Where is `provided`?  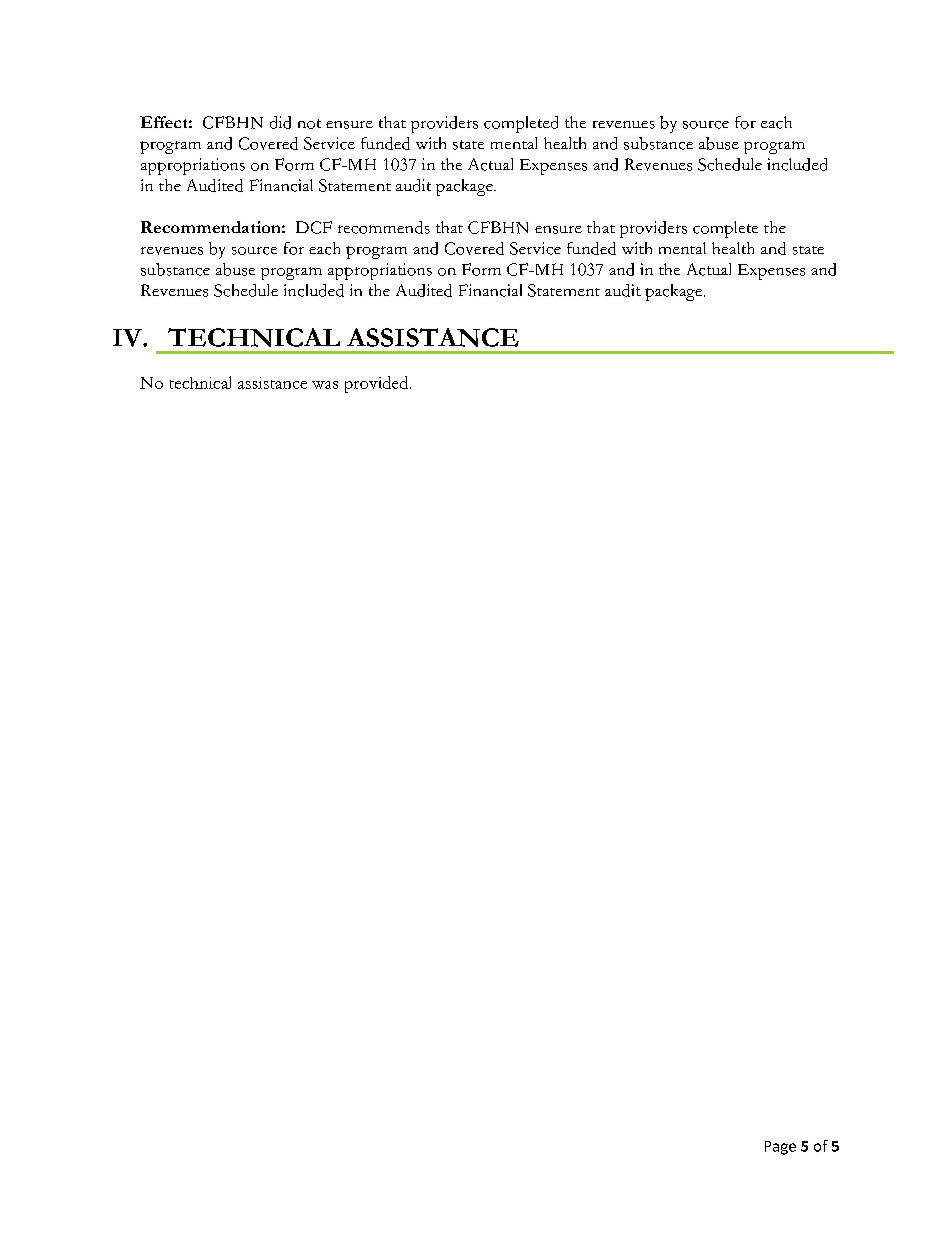
provided is located at coordinates (378, 384).
